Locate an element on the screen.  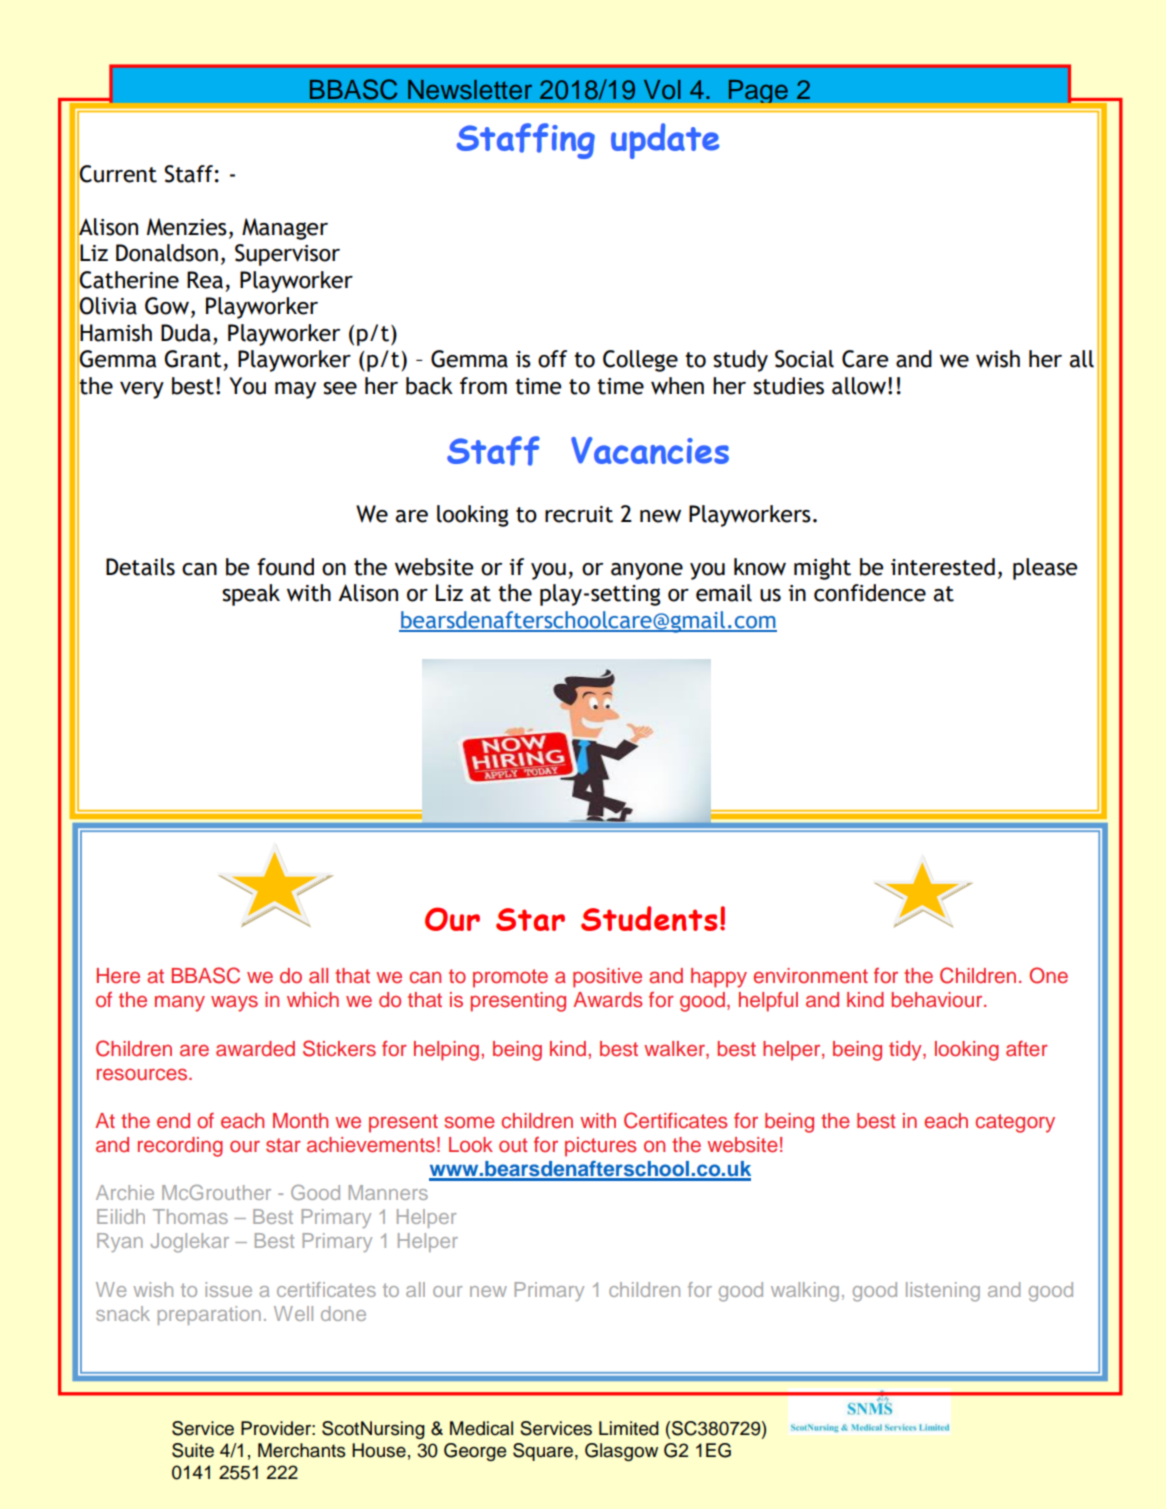
found is located at coordinates (285, 567).
